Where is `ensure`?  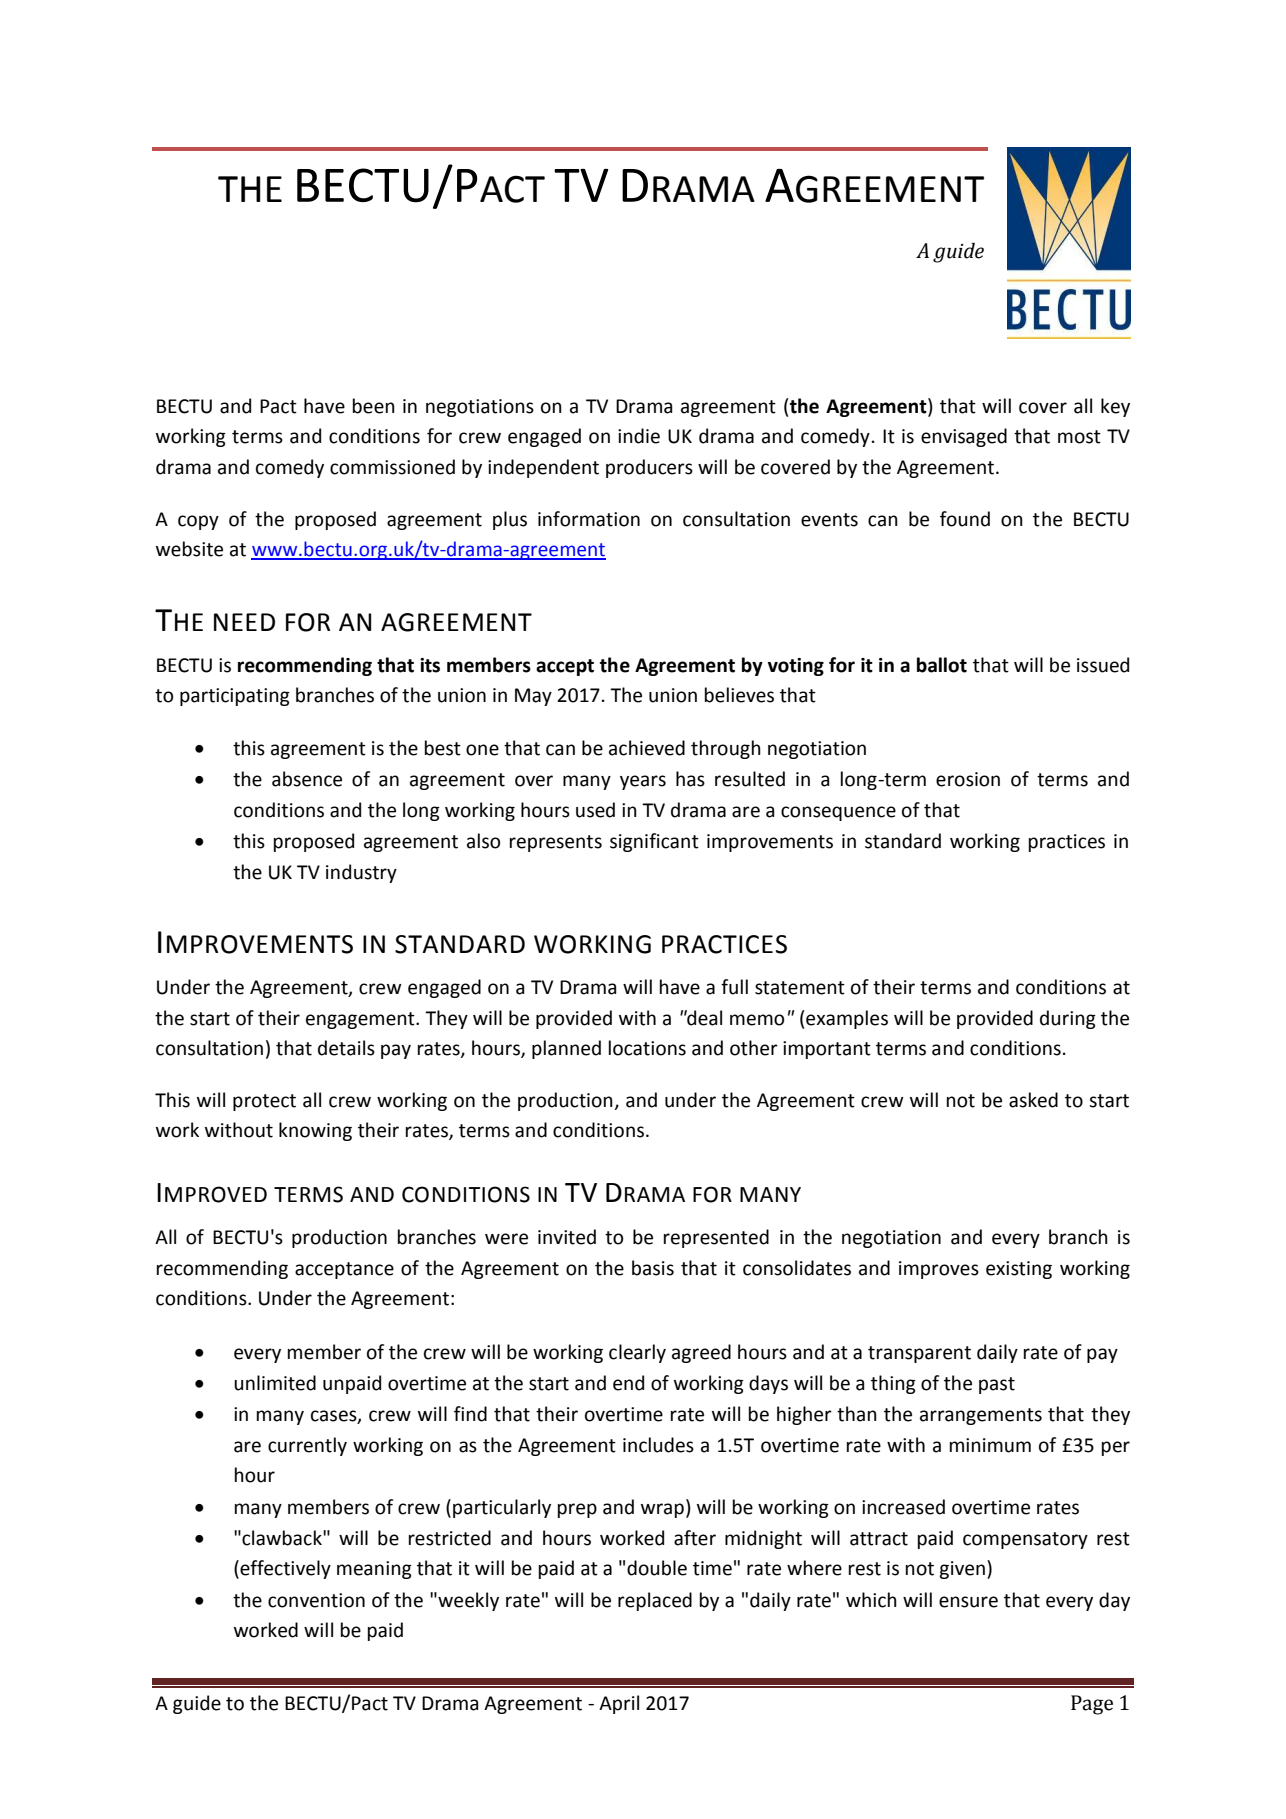
ensure is located at coordinates (968, 1602).
